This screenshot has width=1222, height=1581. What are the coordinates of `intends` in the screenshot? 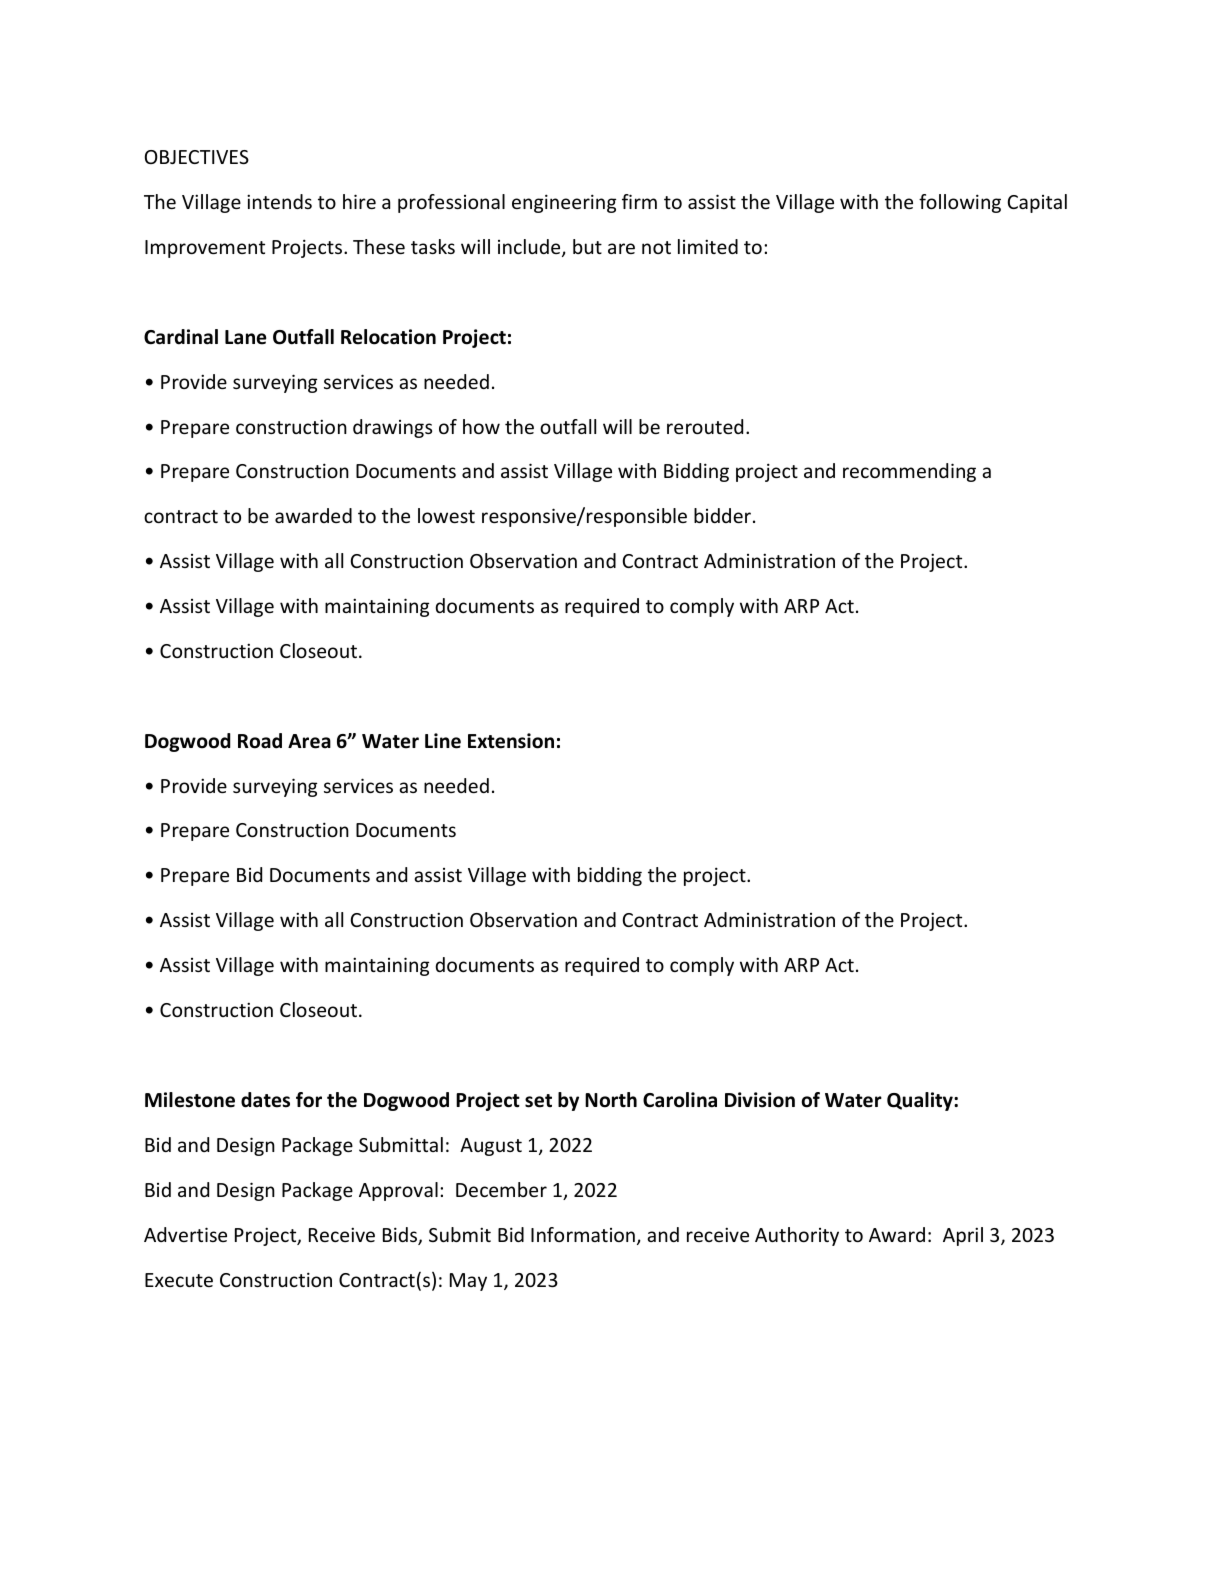 It's located at (279, 201).
